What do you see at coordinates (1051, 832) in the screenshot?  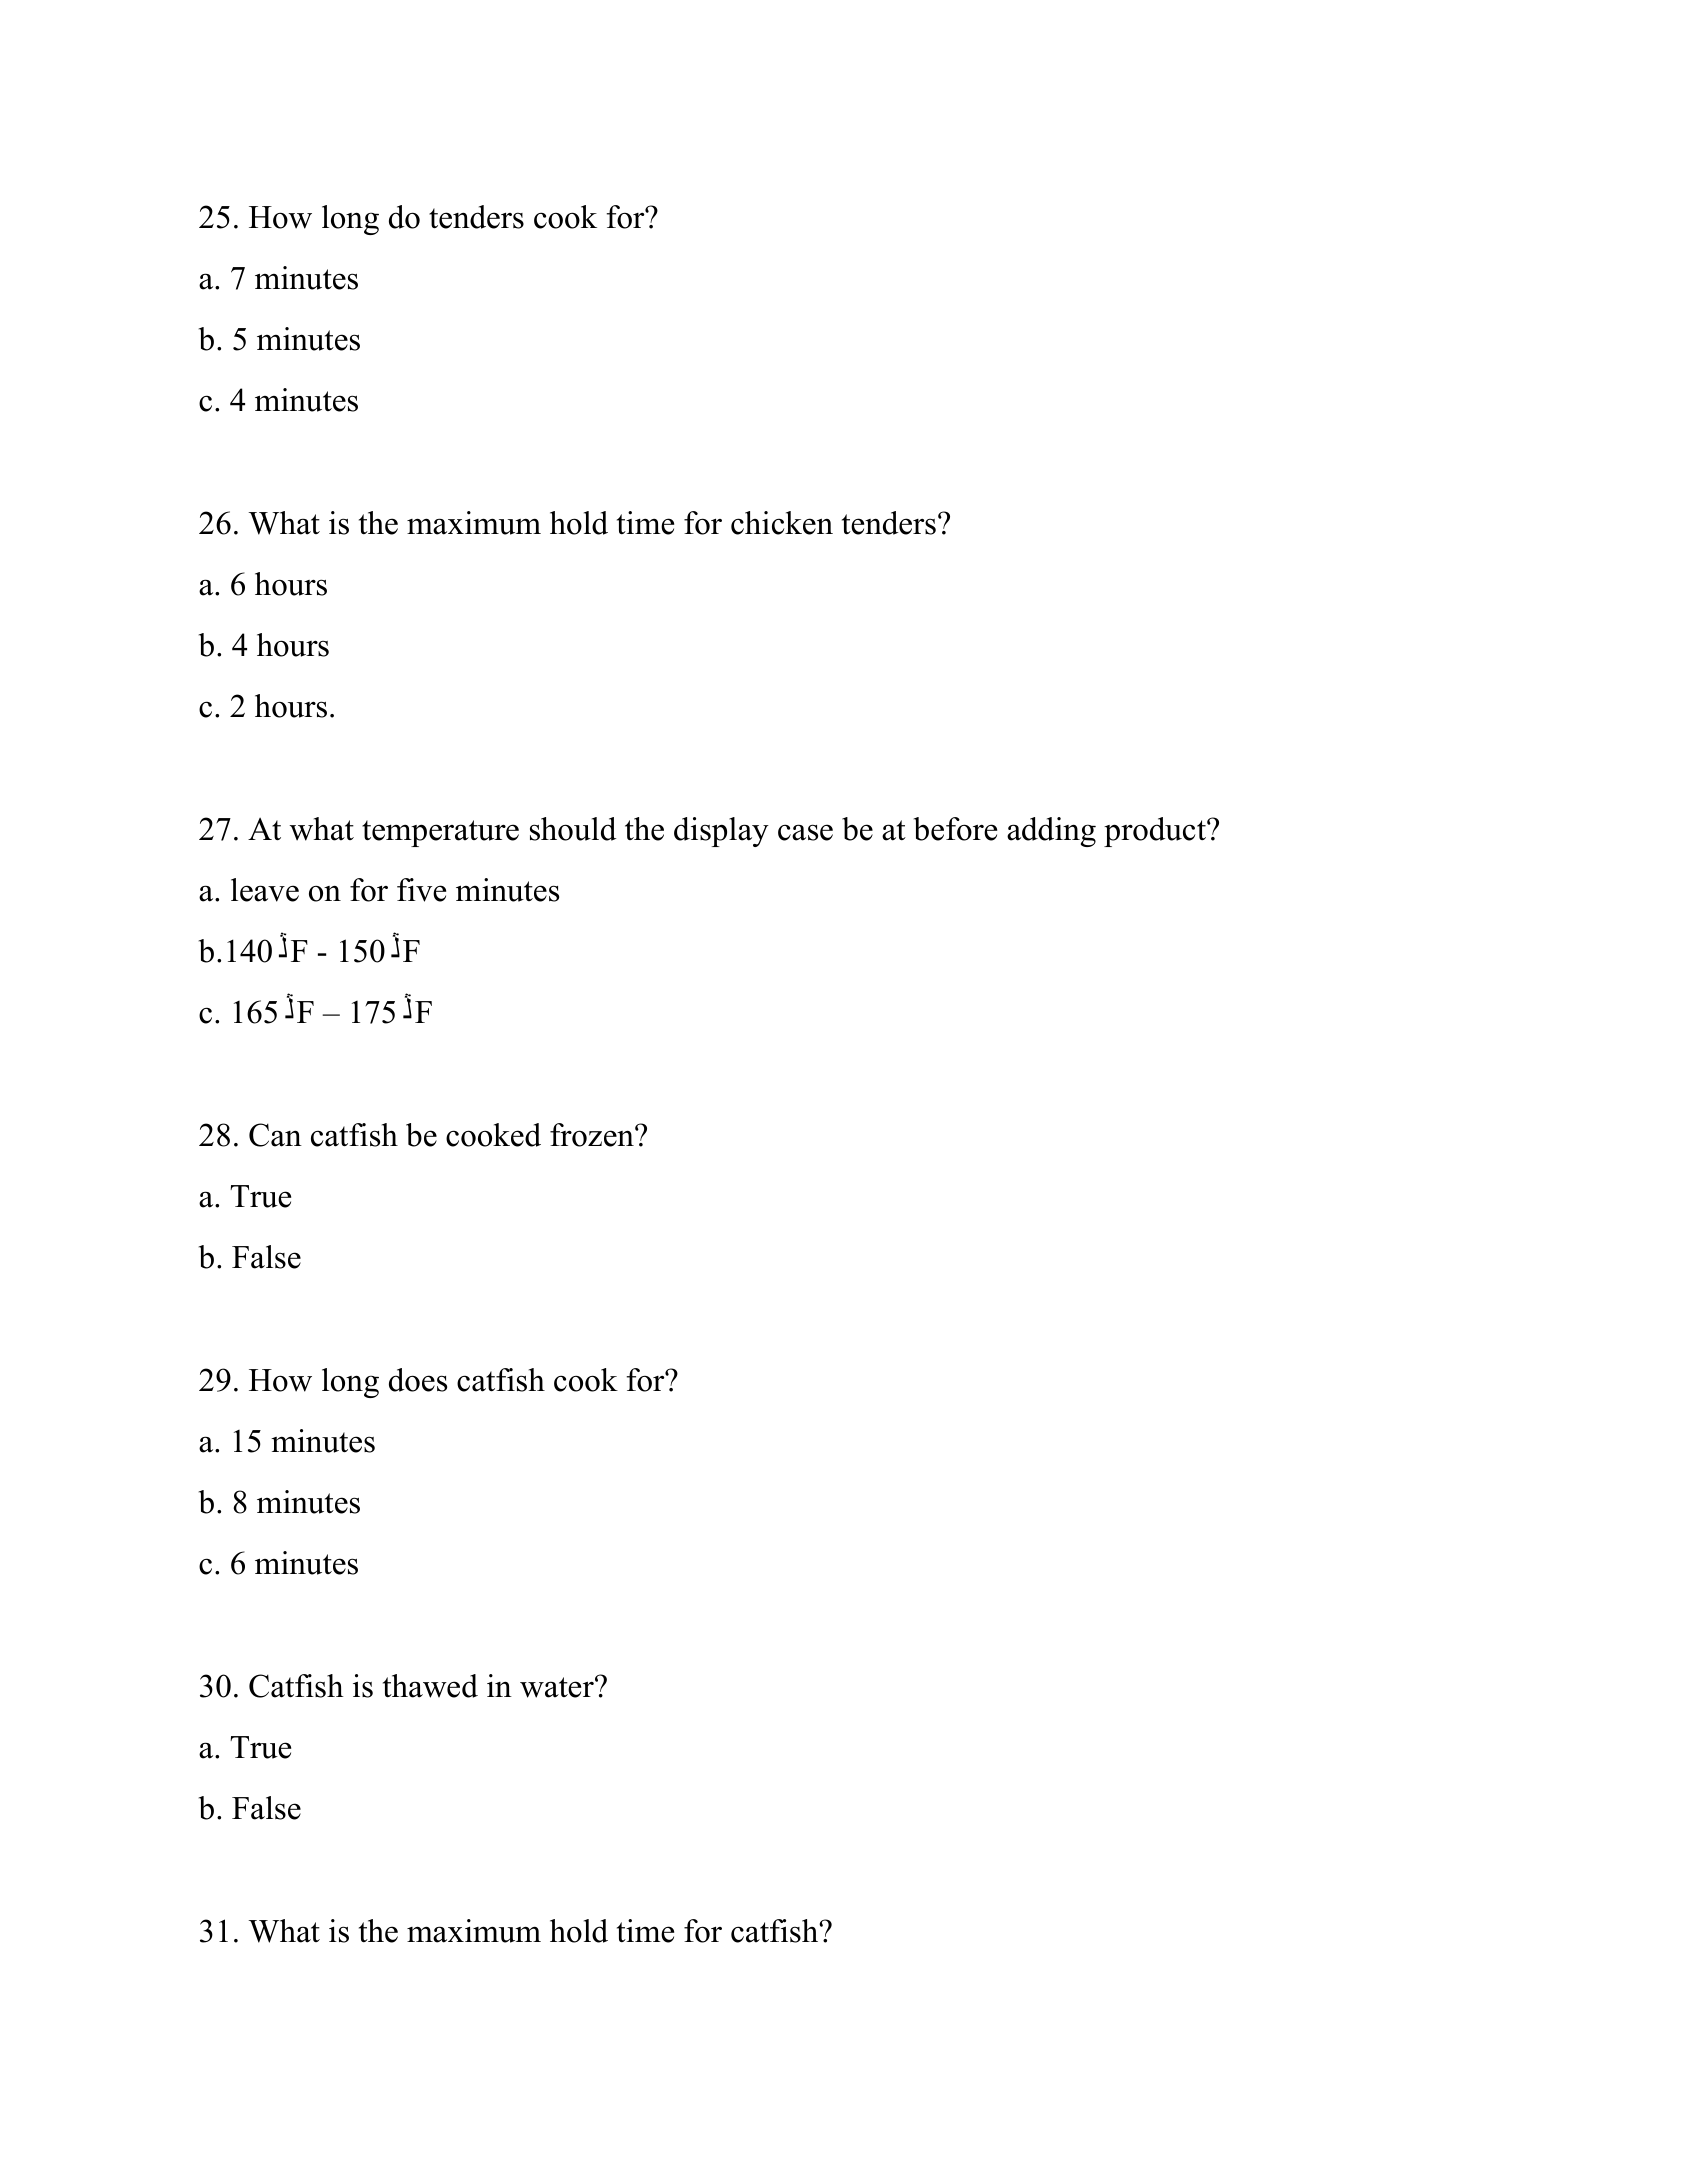 I see `adding` at bounding box center [1051, 832].
